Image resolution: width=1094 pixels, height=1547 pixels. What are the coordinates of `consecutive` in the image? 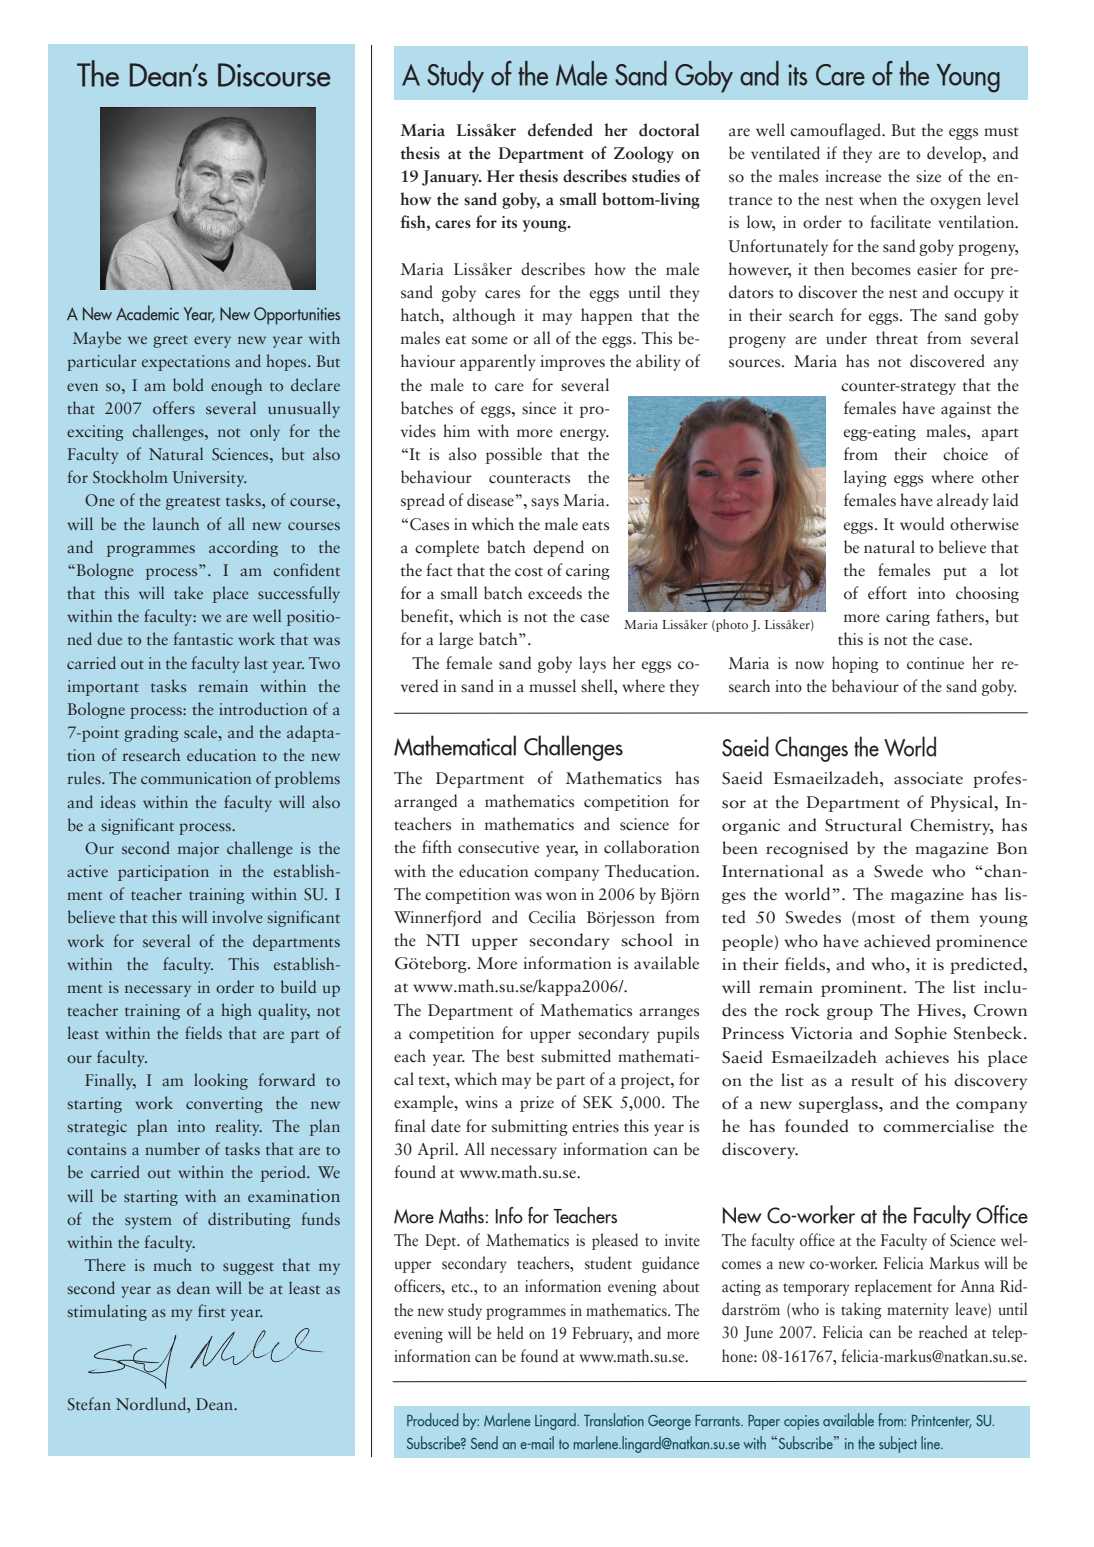 It's located at (498, 847).
